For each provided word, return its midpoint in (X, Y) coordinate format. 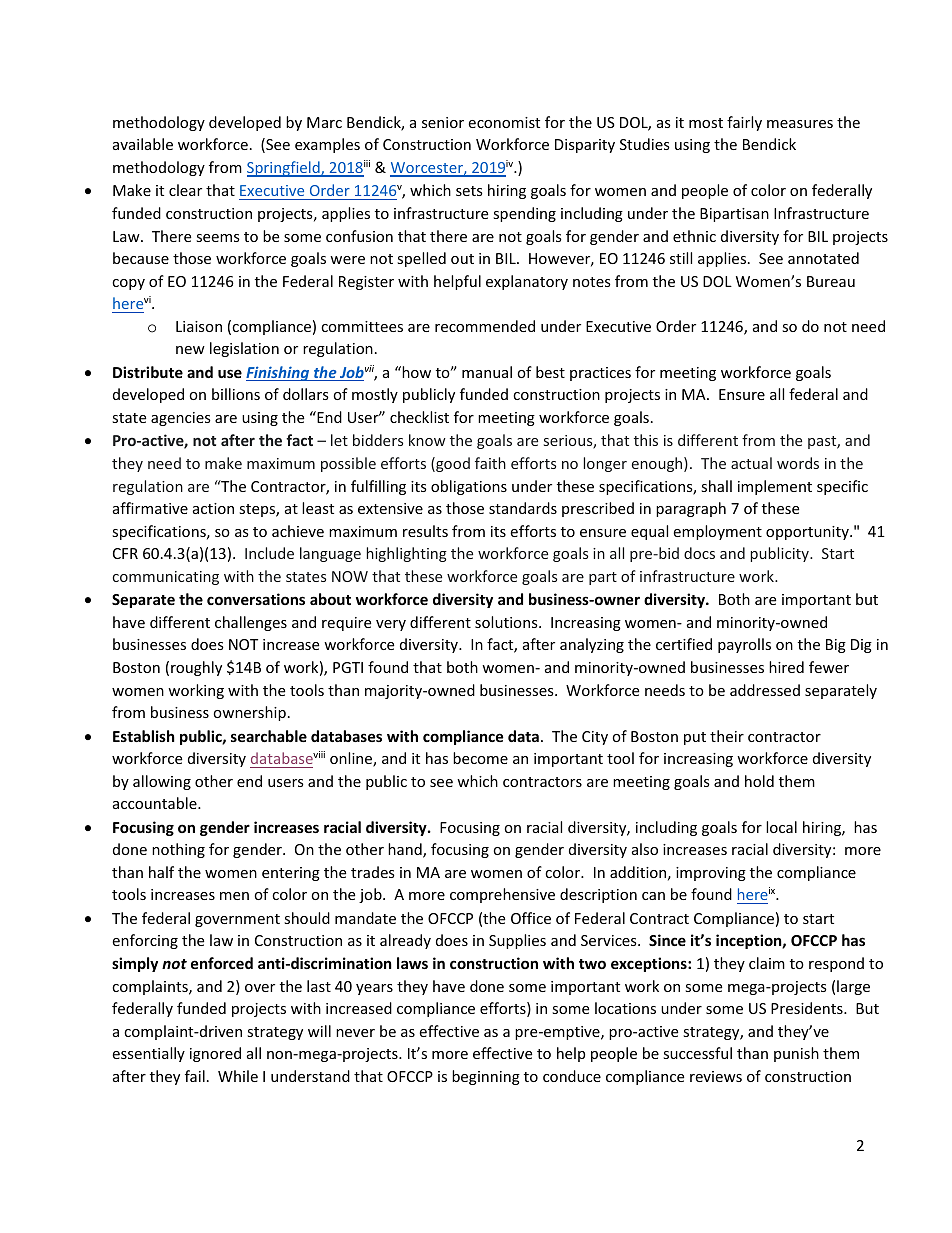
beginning (486, 1077)
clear (185, 190)
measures (800, 124)
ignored (215, 1054)
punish (796, 1054)
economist (504, 122)
